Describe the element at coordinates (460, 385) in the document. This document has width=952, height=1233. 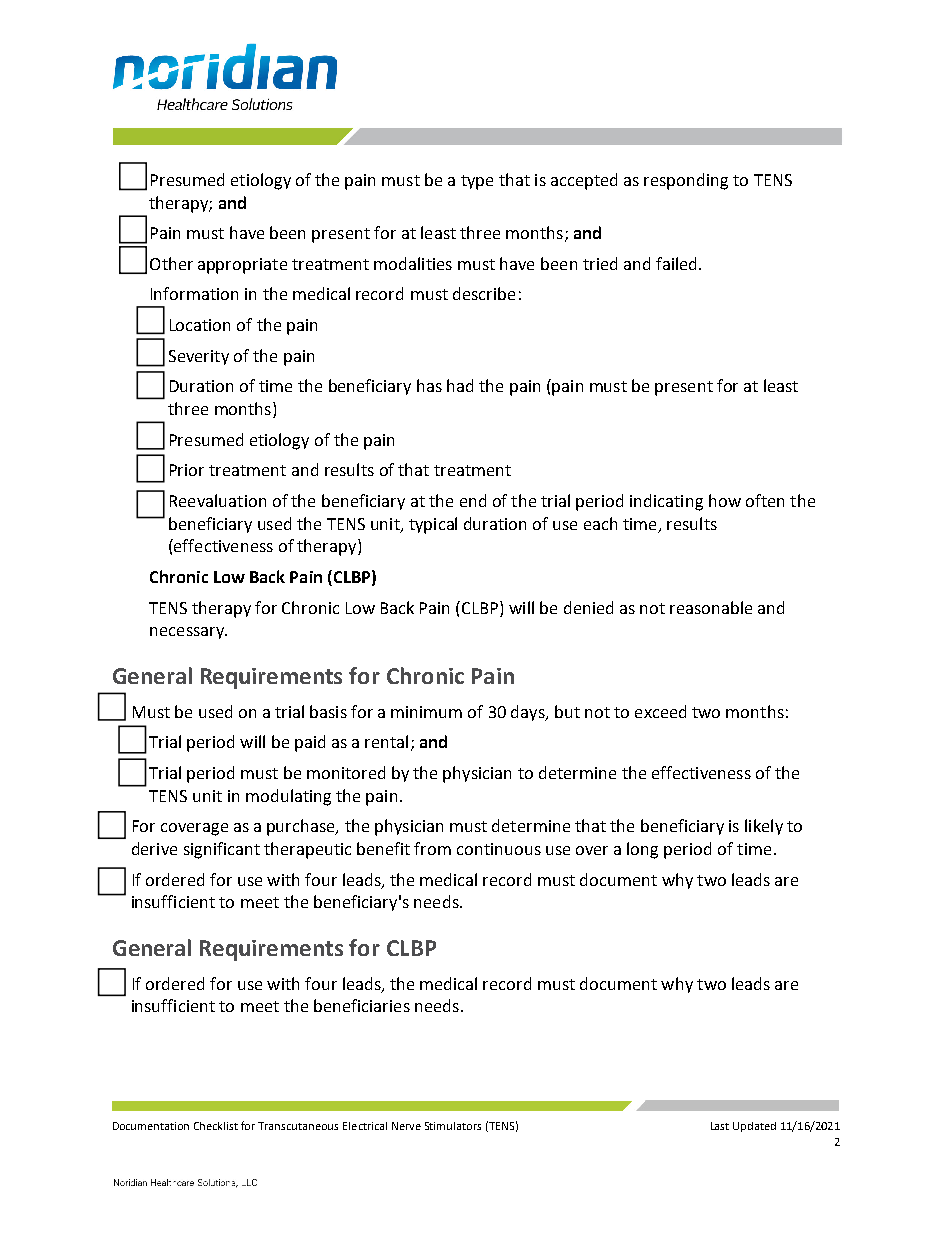
I see `had` at that location.
